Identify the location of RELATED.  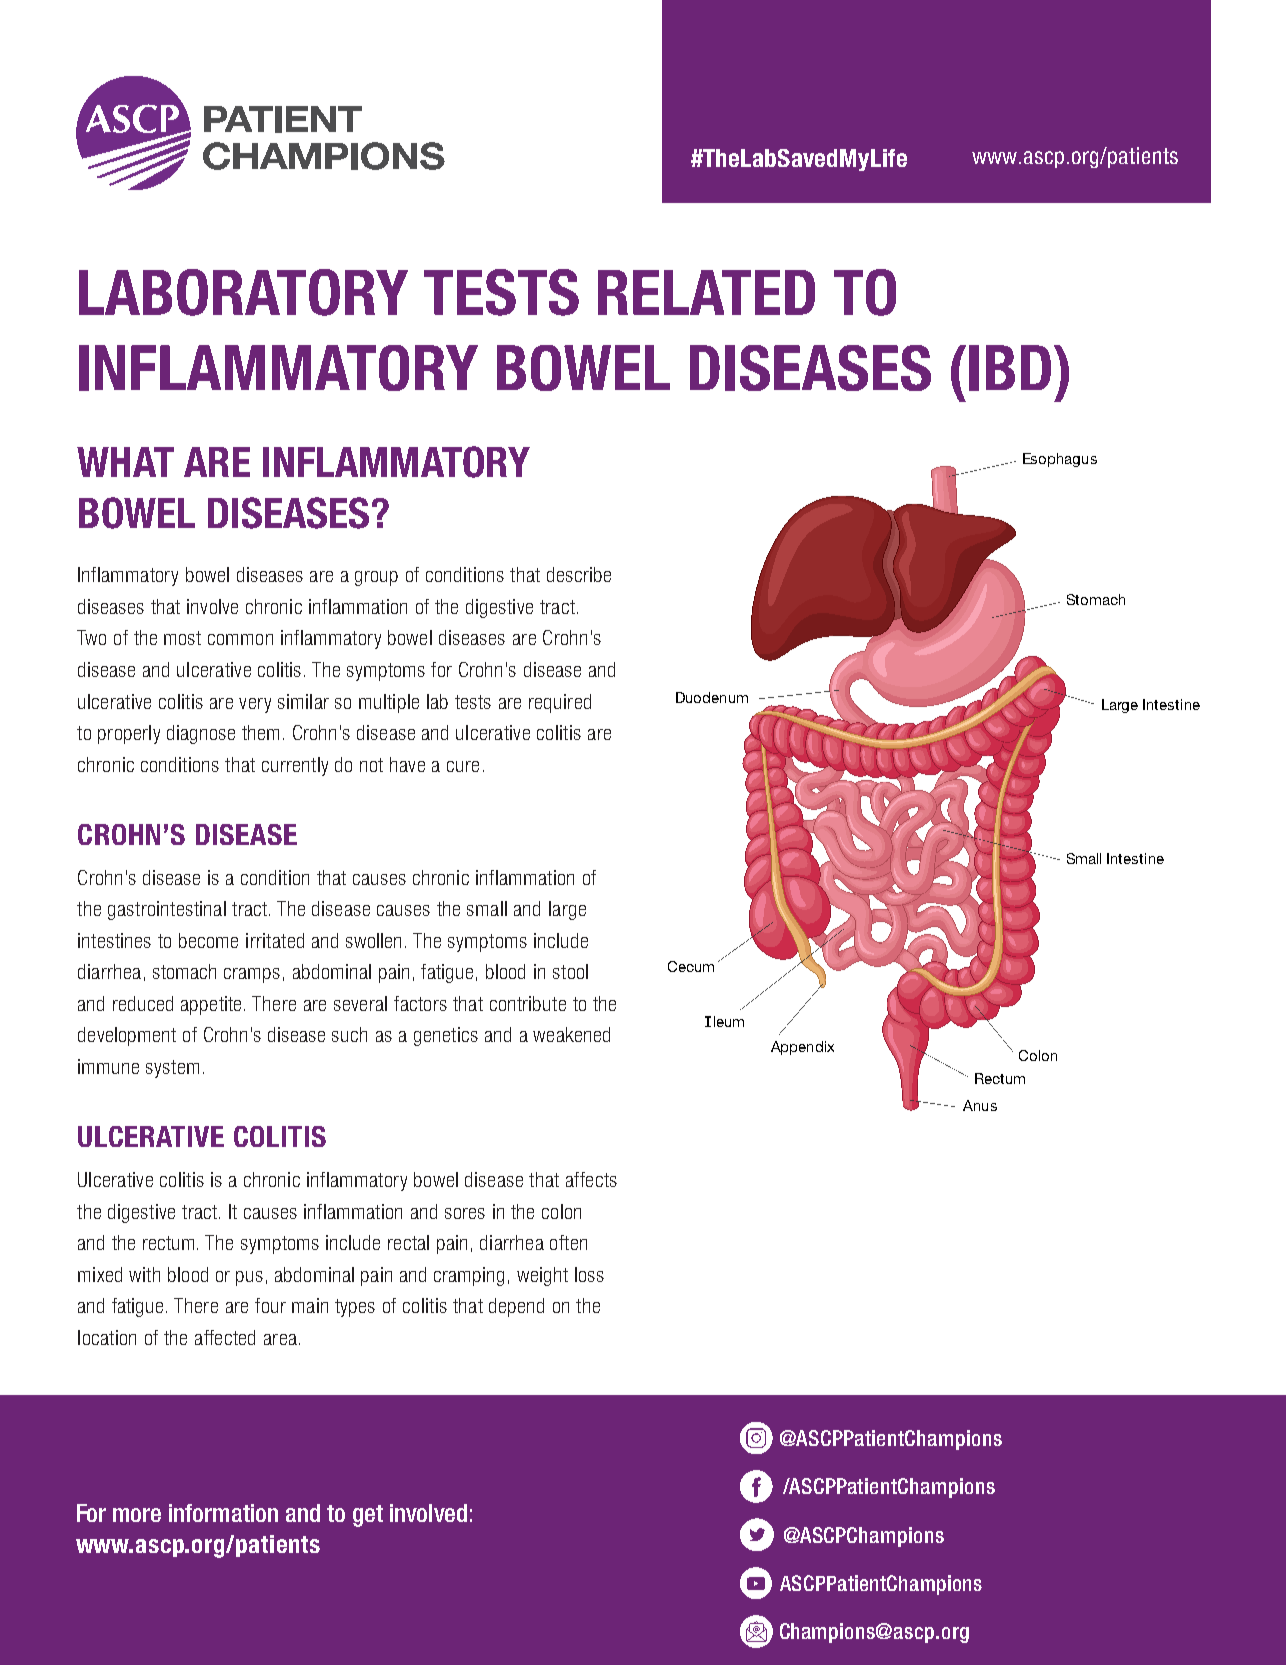
(706, 292).
